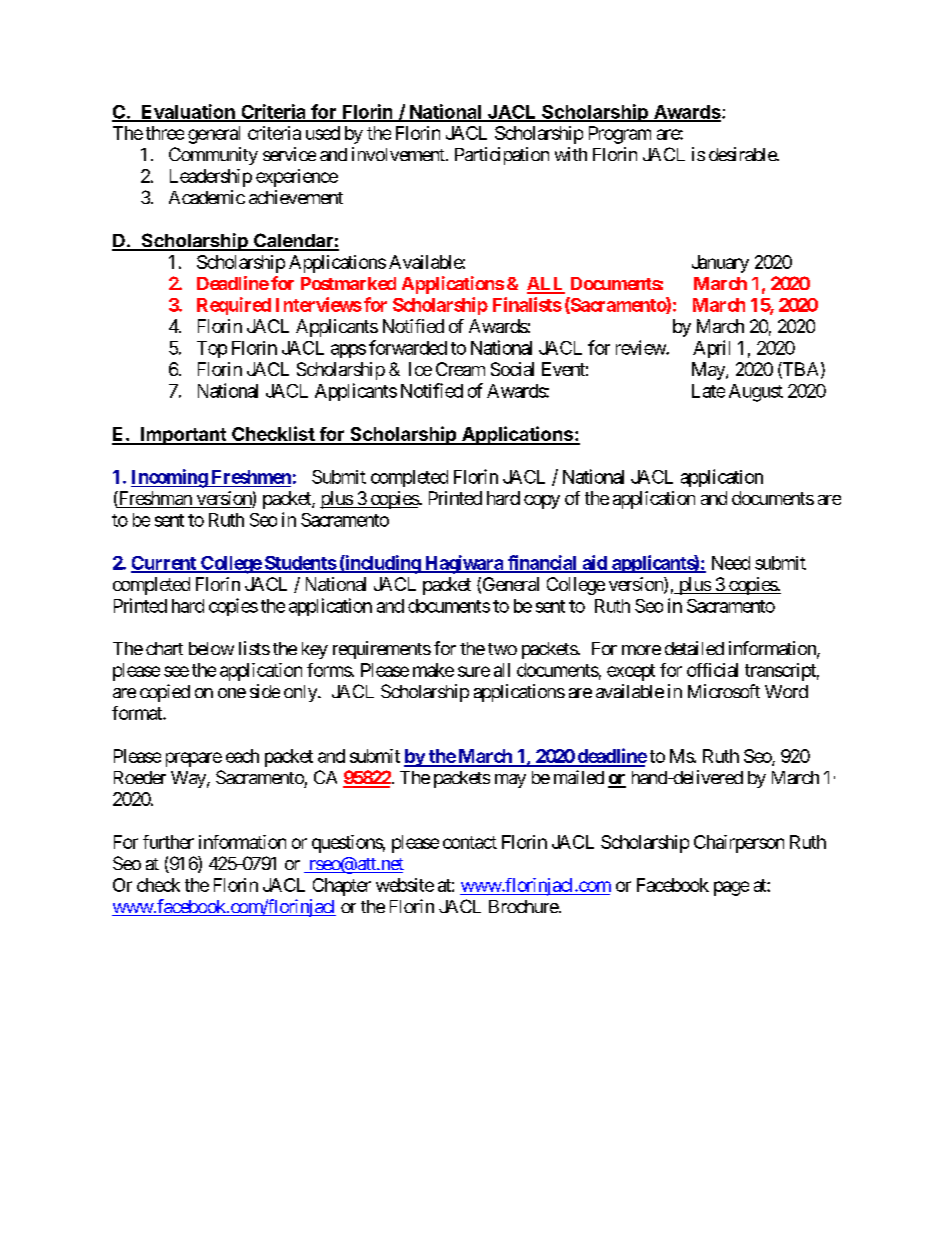  What do you see at coordinates (502, 156) in the screenshot?
I see `Participation` at bounding box center [502, 156].
